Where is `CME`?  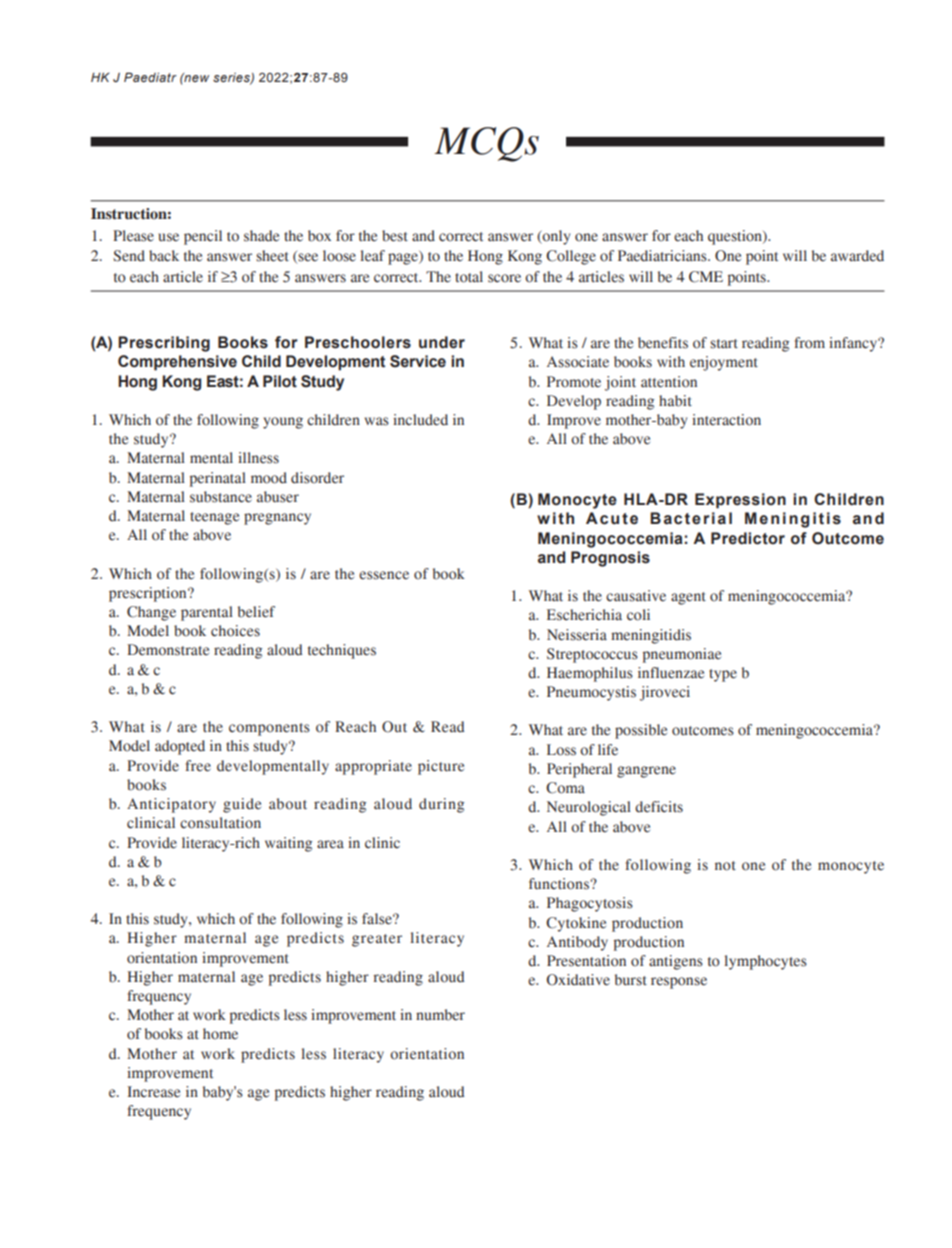 CME is located at coordinates (706, 277).
